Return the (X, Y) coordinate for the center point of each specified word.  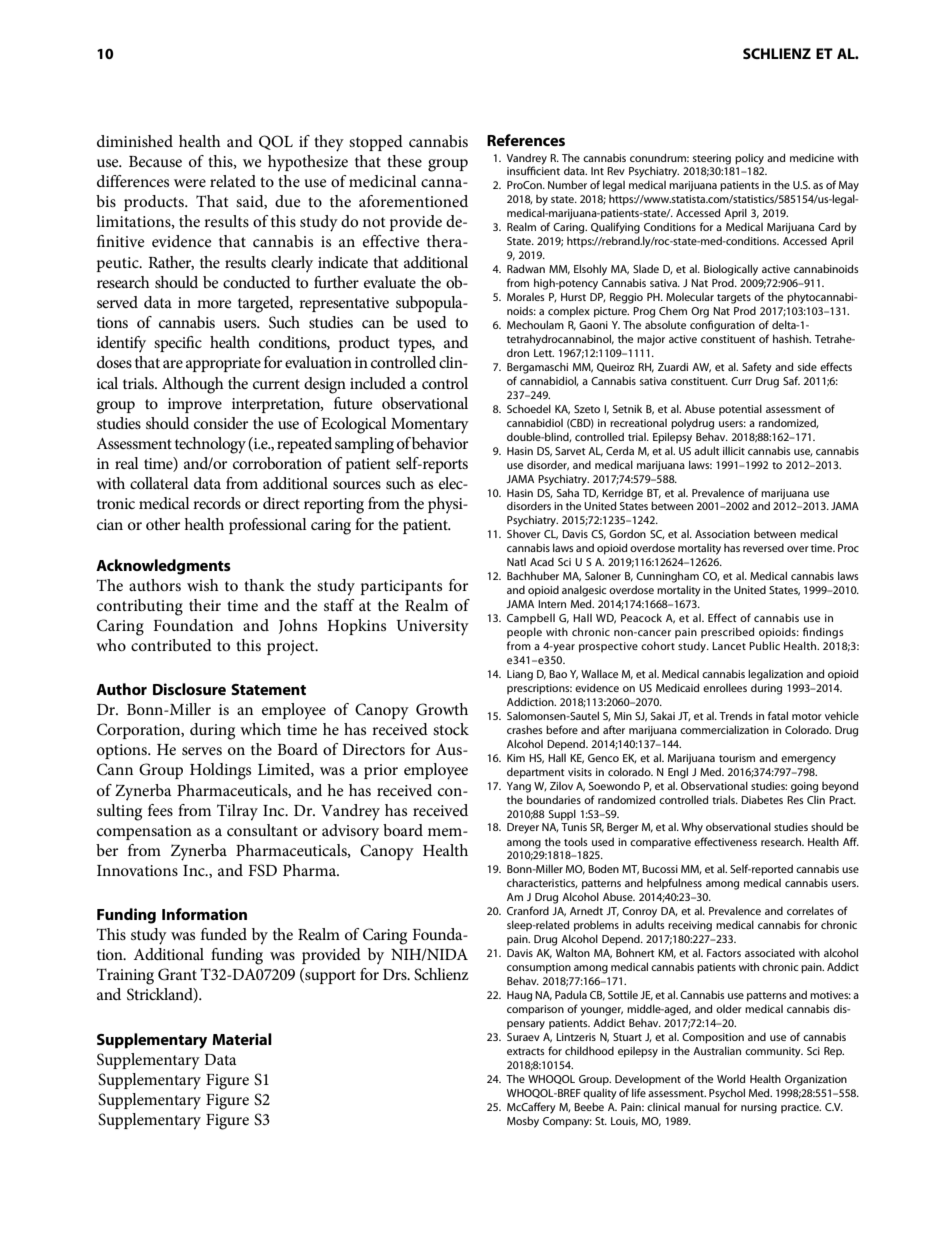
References (526, 140)
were (190, 183)
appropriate (223, 364)
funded (224, 934)
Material (242, 1039)
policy (749, 159)
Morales (526, 297)
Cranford (528, 910)
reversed (763, 548)
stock (451, 729)
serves (202, 751)
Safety (757, 368)
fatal (778, 715)
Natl (516, 562)
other (163, 524)
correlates (810, 910)
